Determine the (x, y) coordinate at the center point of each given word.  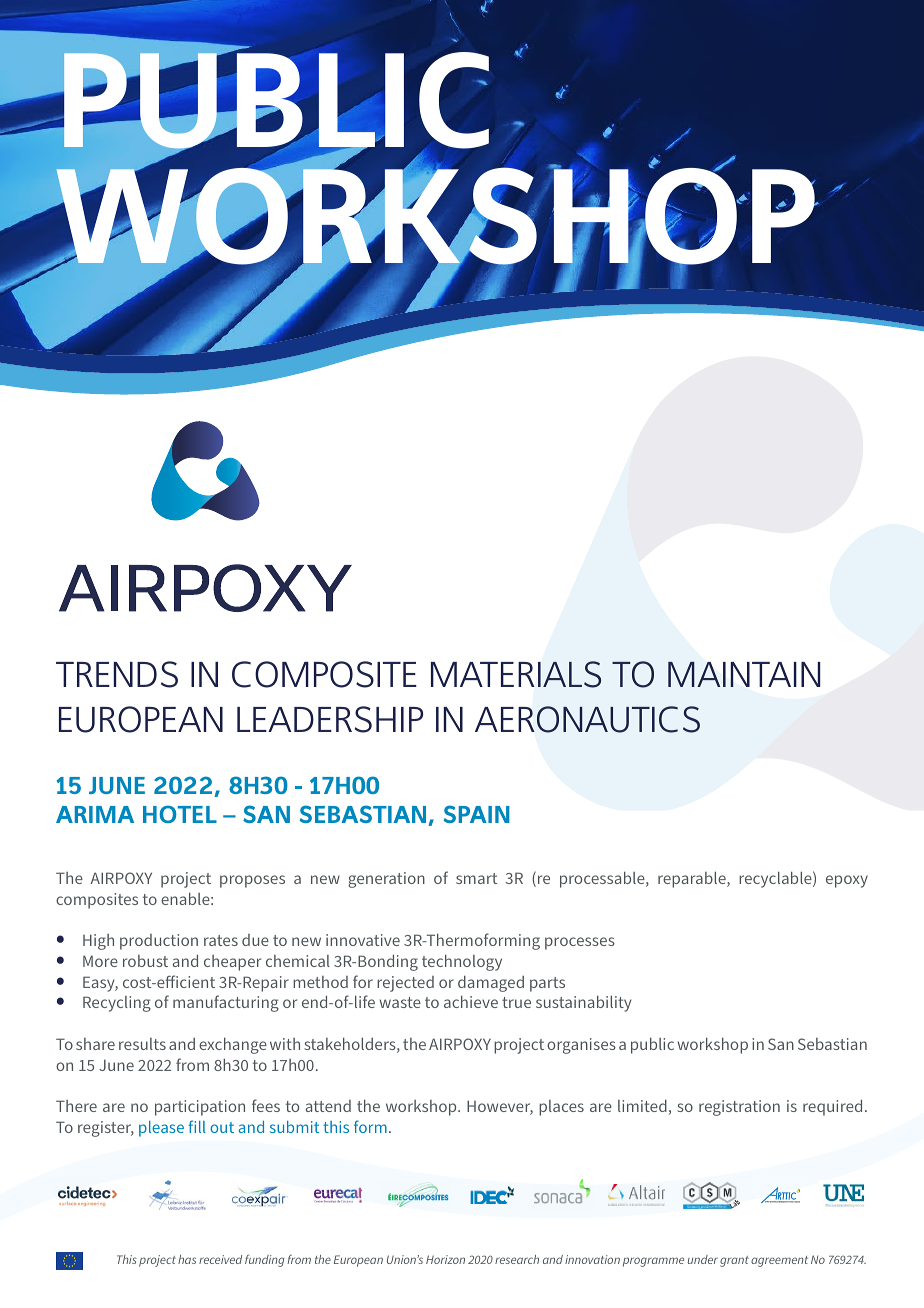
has (187, 1259)
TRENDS (117, 674)
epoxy (847, 881)
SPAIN (477, 814)
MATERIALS (516, 674)
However (500, 1107)
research (517, 1259)
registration (739, 1108)
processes (580, 943)
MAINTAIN (744, 674)
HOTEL (180, 814)
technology (462, 962)
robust (145, 961)
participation (200, 1108)
